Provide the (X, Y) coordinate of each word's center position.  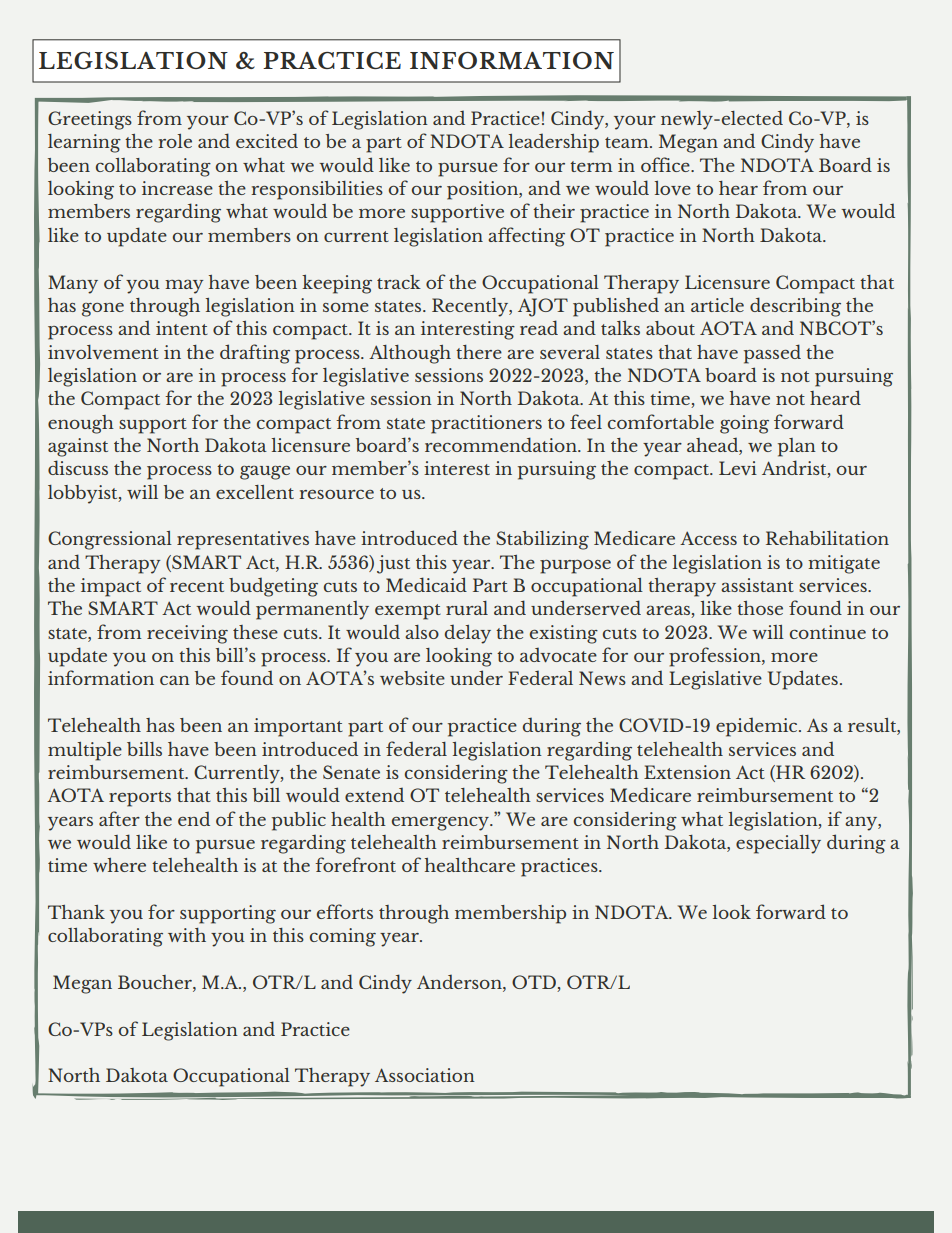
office (666, 164)
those (760, 608)
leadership (554, 143)
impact (111, 587)
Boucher (156, 983)
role (175, 141)
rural (467, 608)
